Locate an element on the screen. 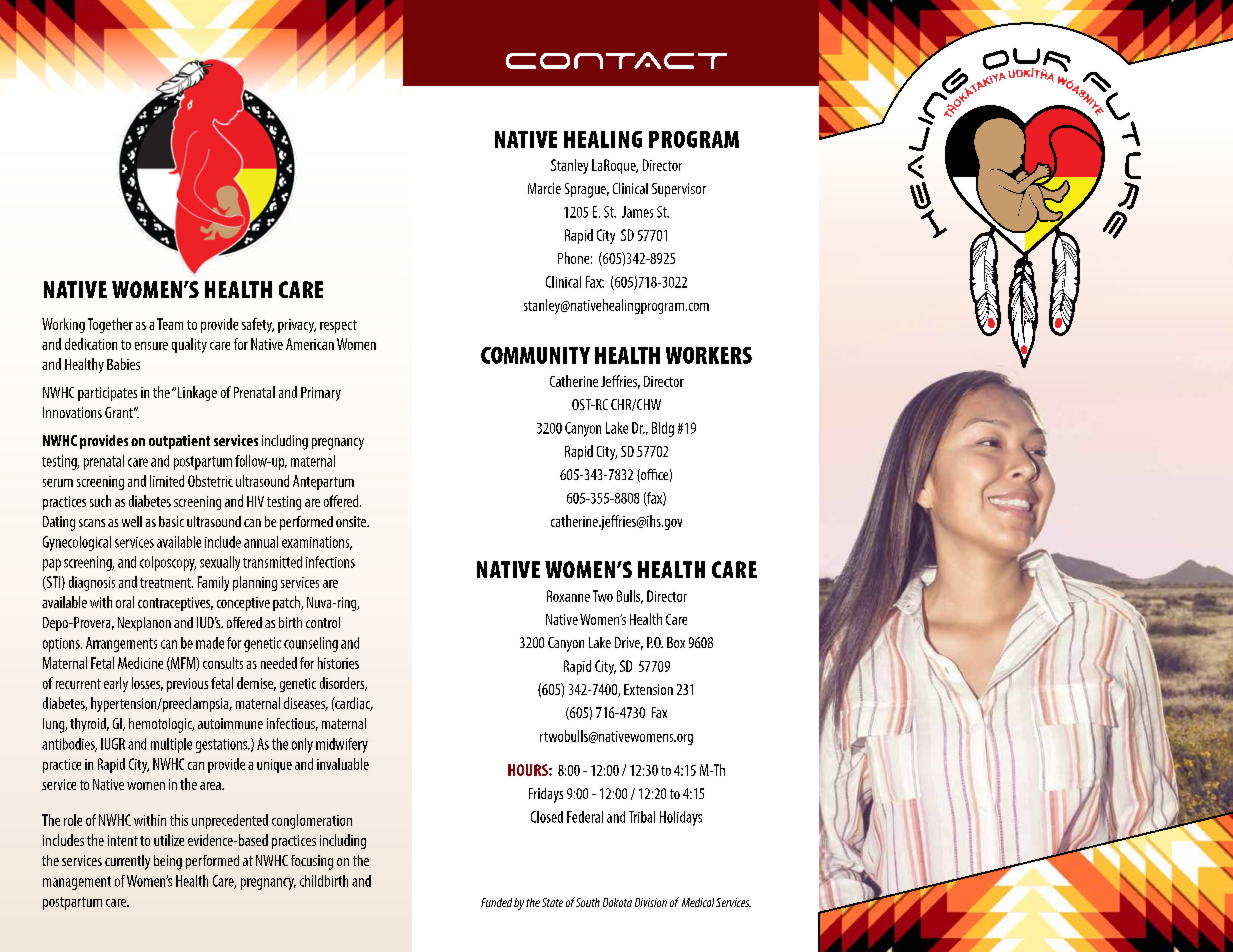  Bldg is located at coordinates (663, 429).
